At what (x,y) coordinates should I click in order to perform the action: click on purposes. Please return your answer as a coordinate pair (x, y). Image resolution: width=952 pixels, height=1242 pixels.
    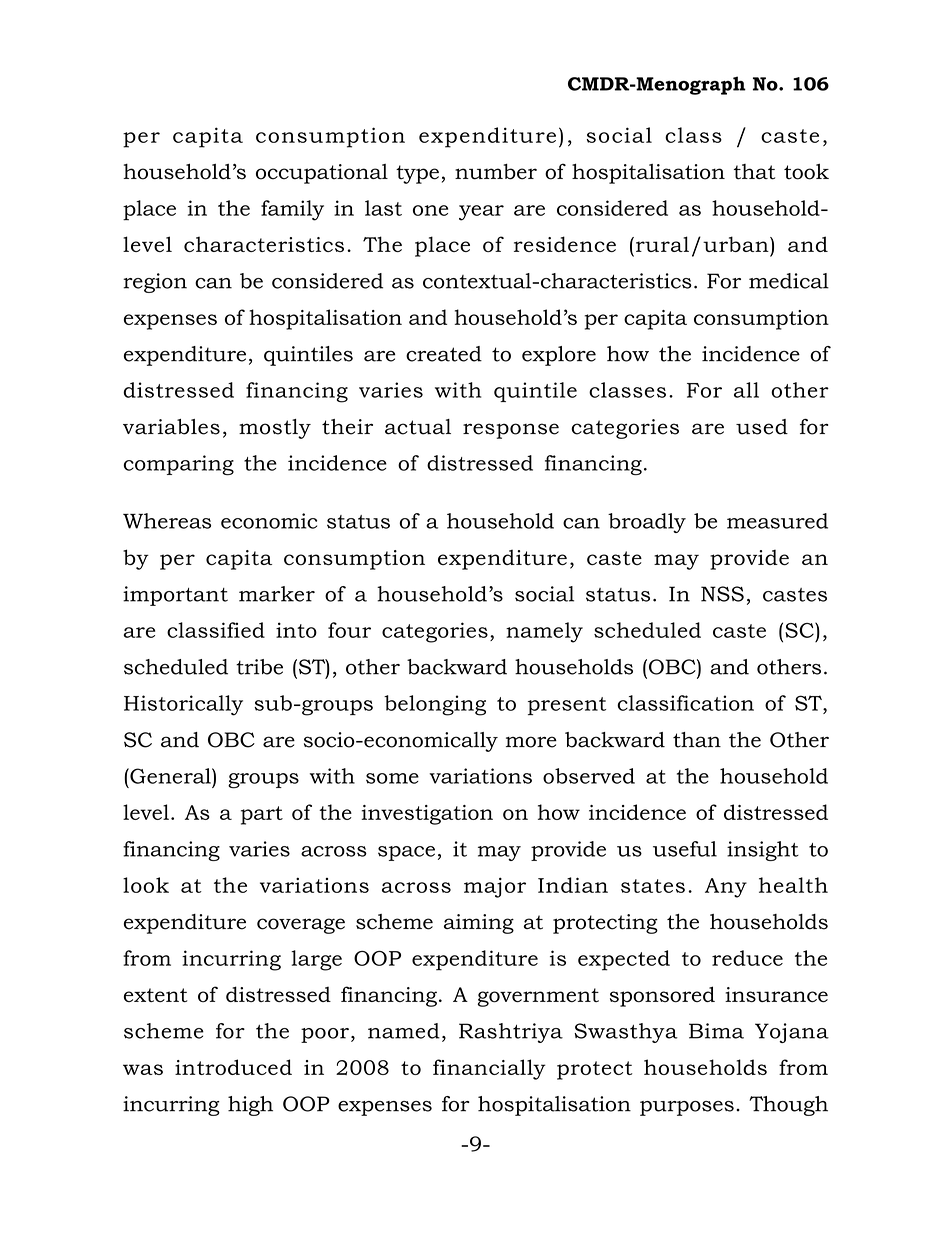
    Looking at the image, I should click on (687, 1108).
